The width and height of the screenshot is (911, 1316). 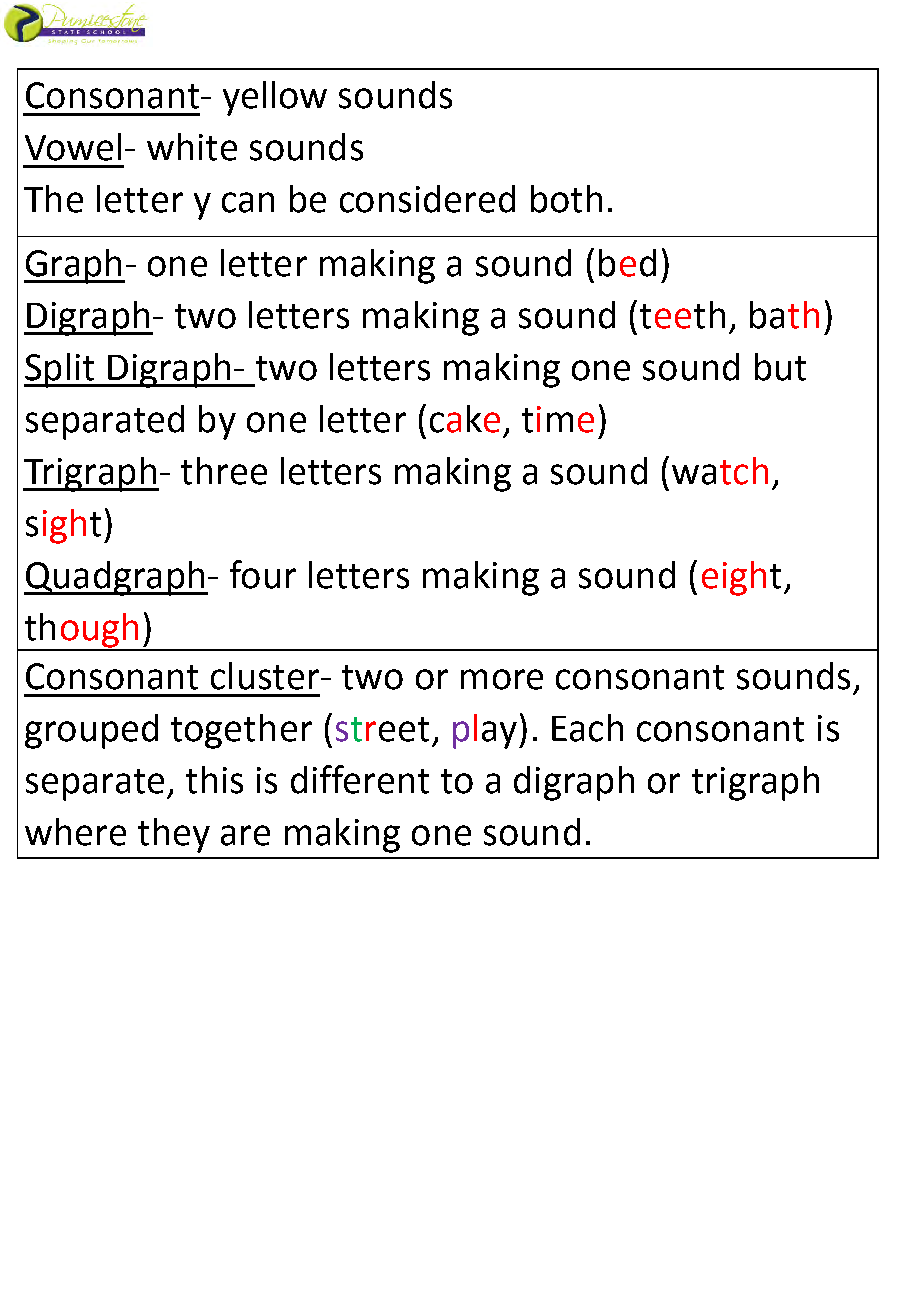 I want to click on Split, so click(x=60, y=370).
